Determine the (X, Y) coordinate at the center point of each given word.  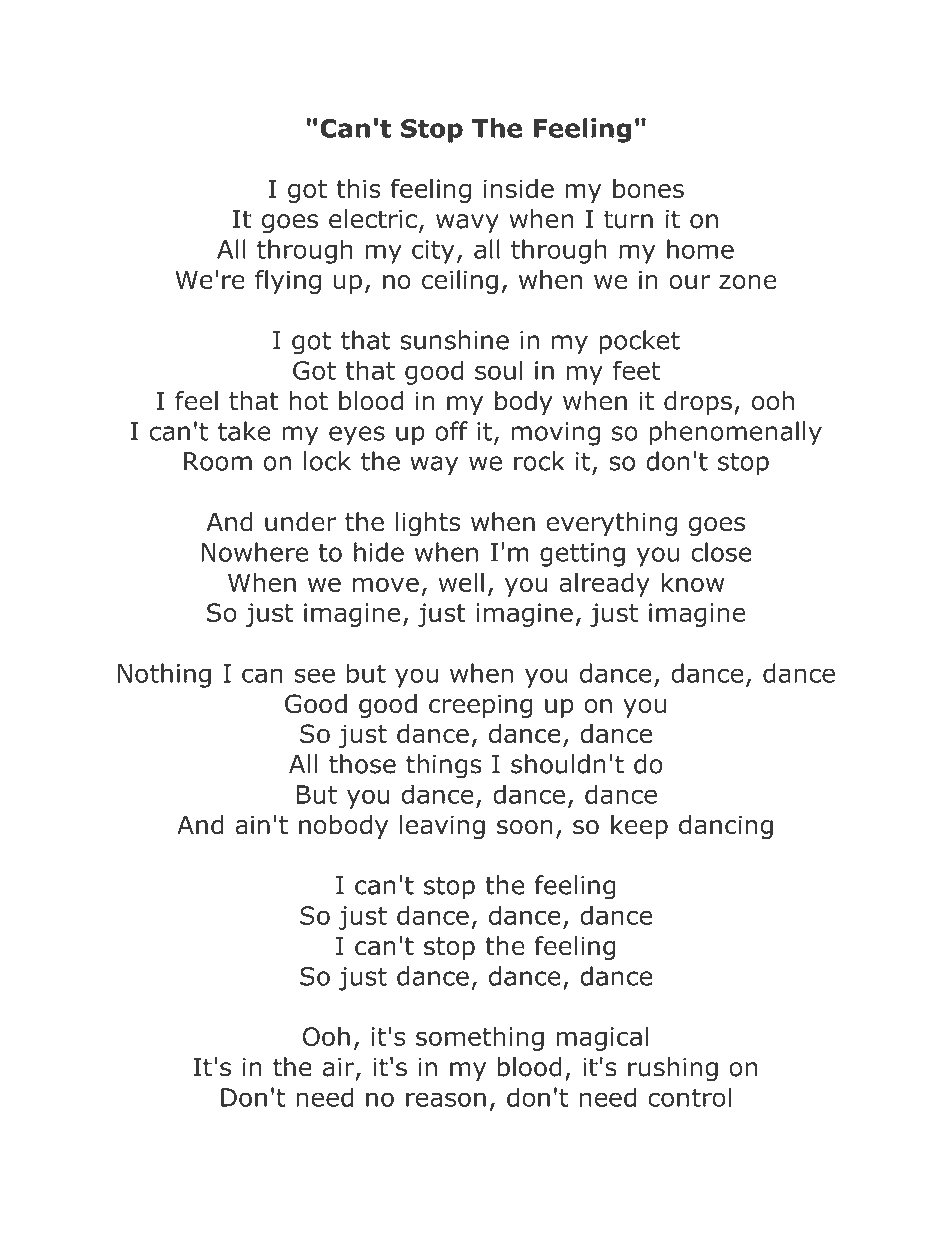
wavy (467, 223)
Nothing (164, 675)
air (338, 1067)
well (461, 582)
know (692, 582)
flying (288, 282)
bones (648, 188)
